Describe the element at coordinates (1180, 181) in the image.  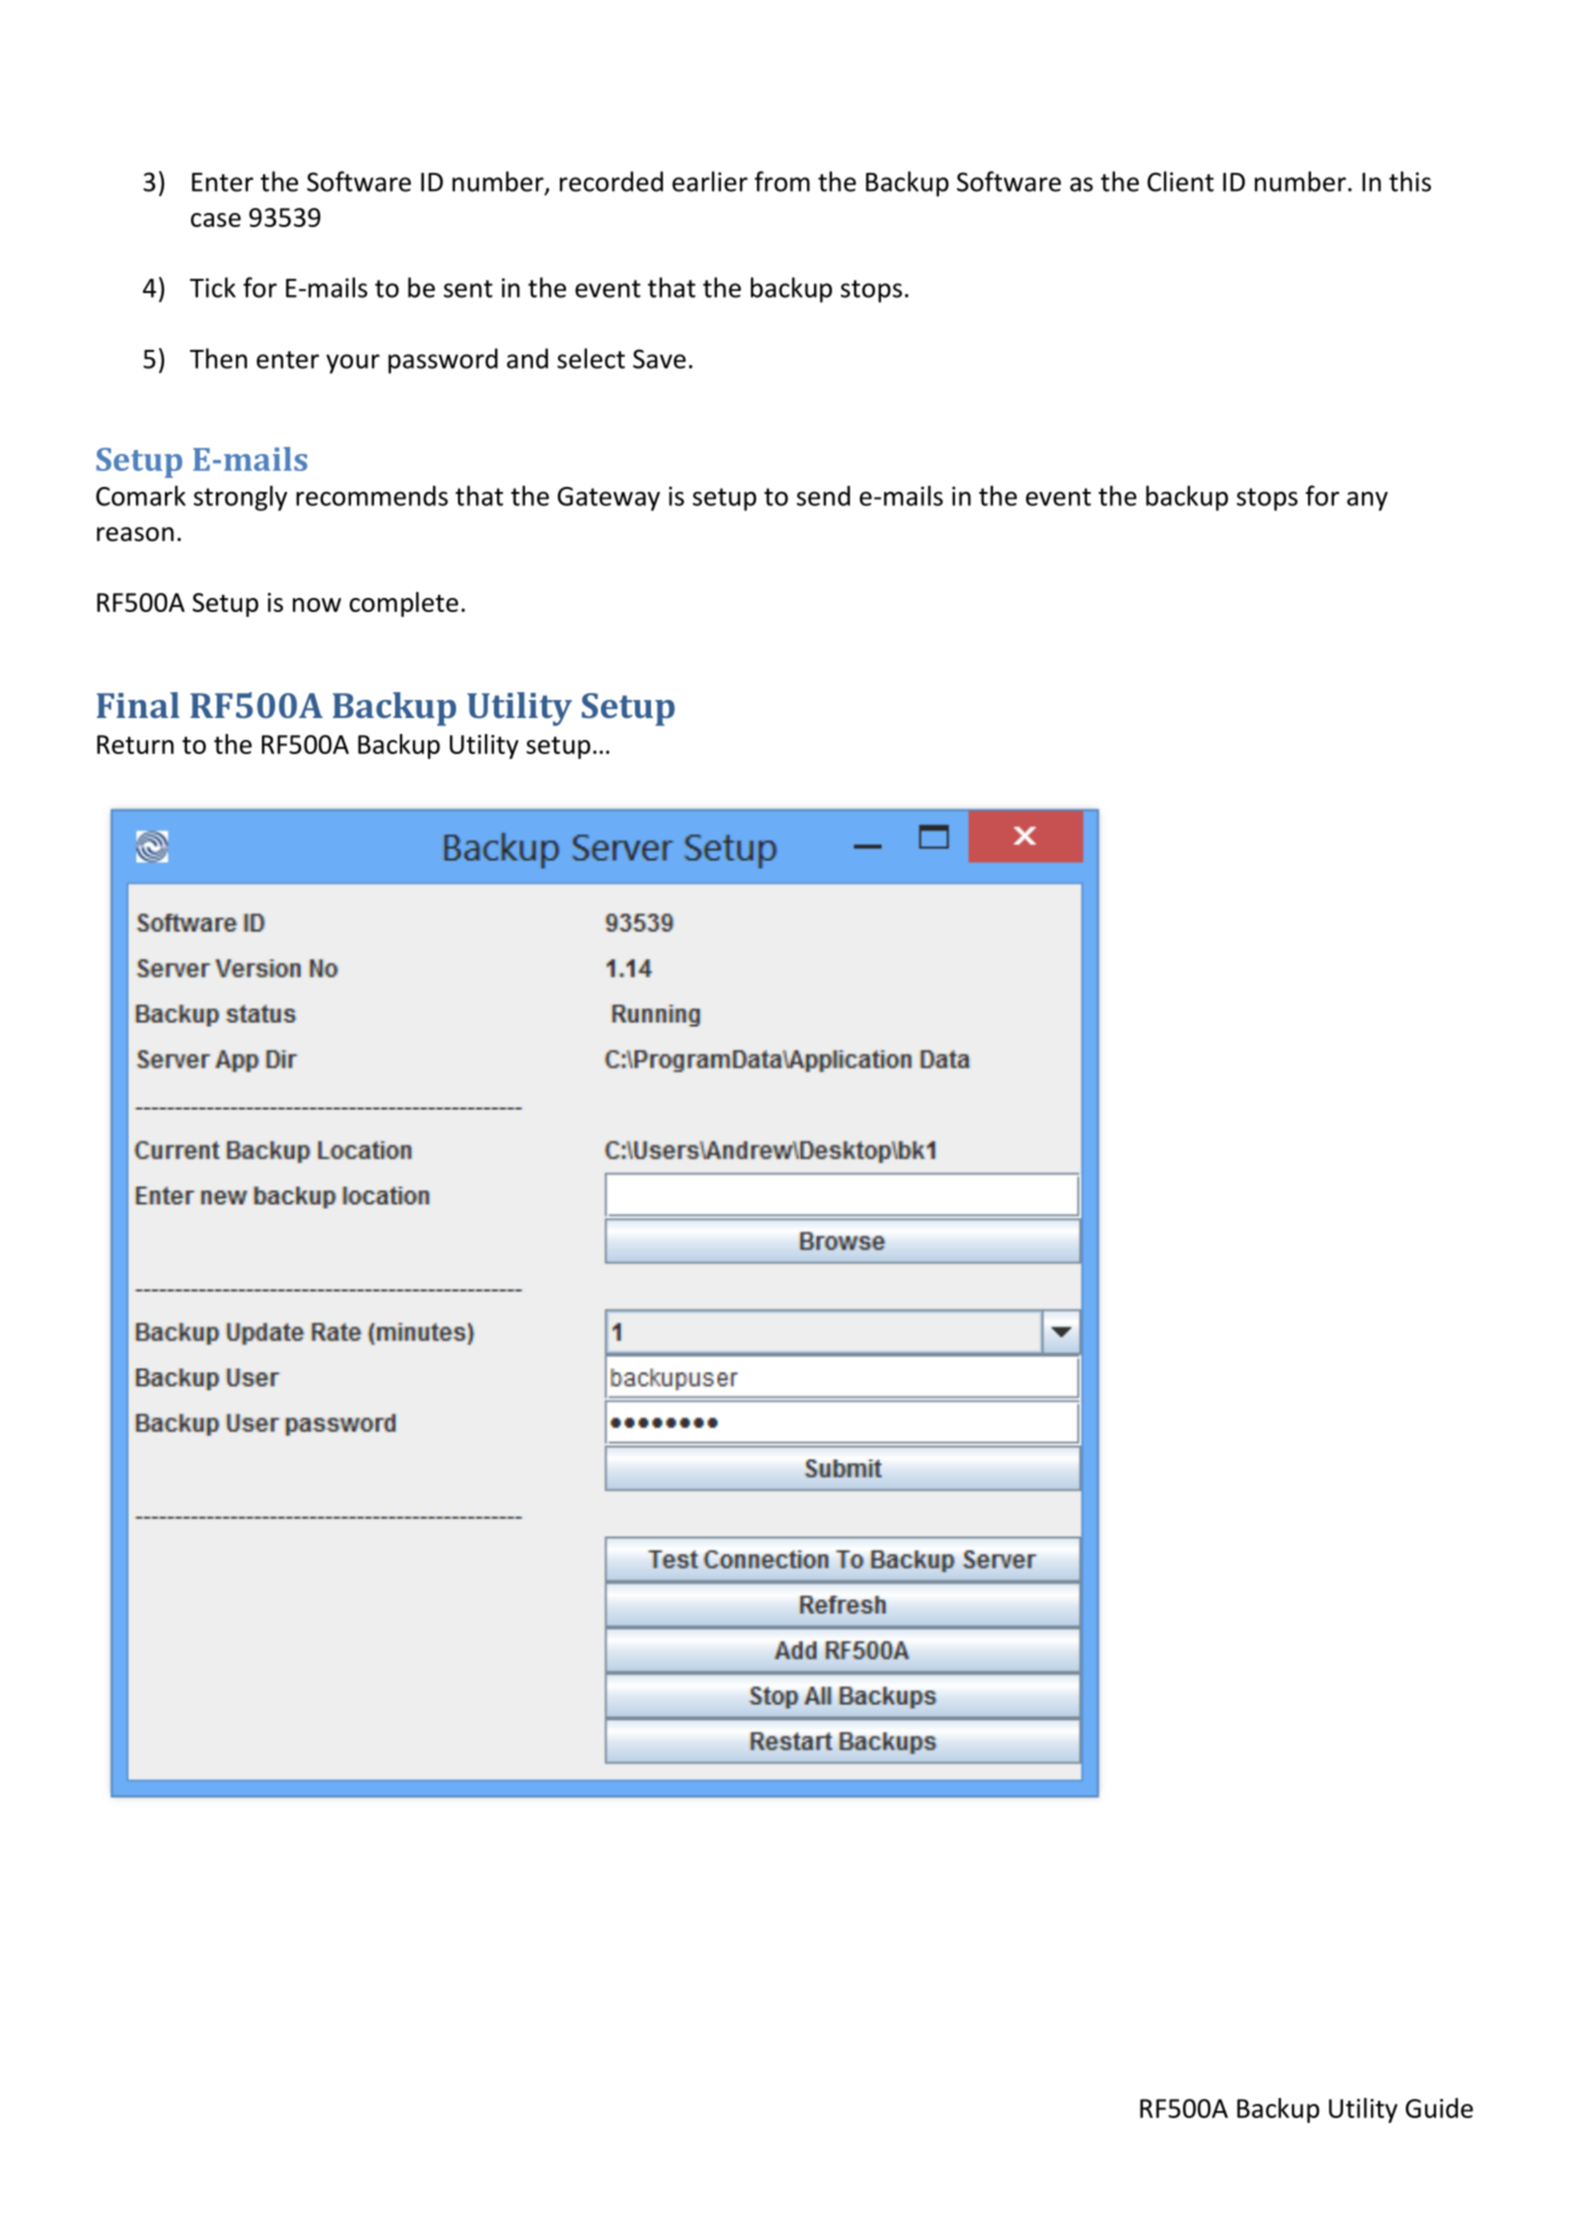
I see `Client` at that location.
